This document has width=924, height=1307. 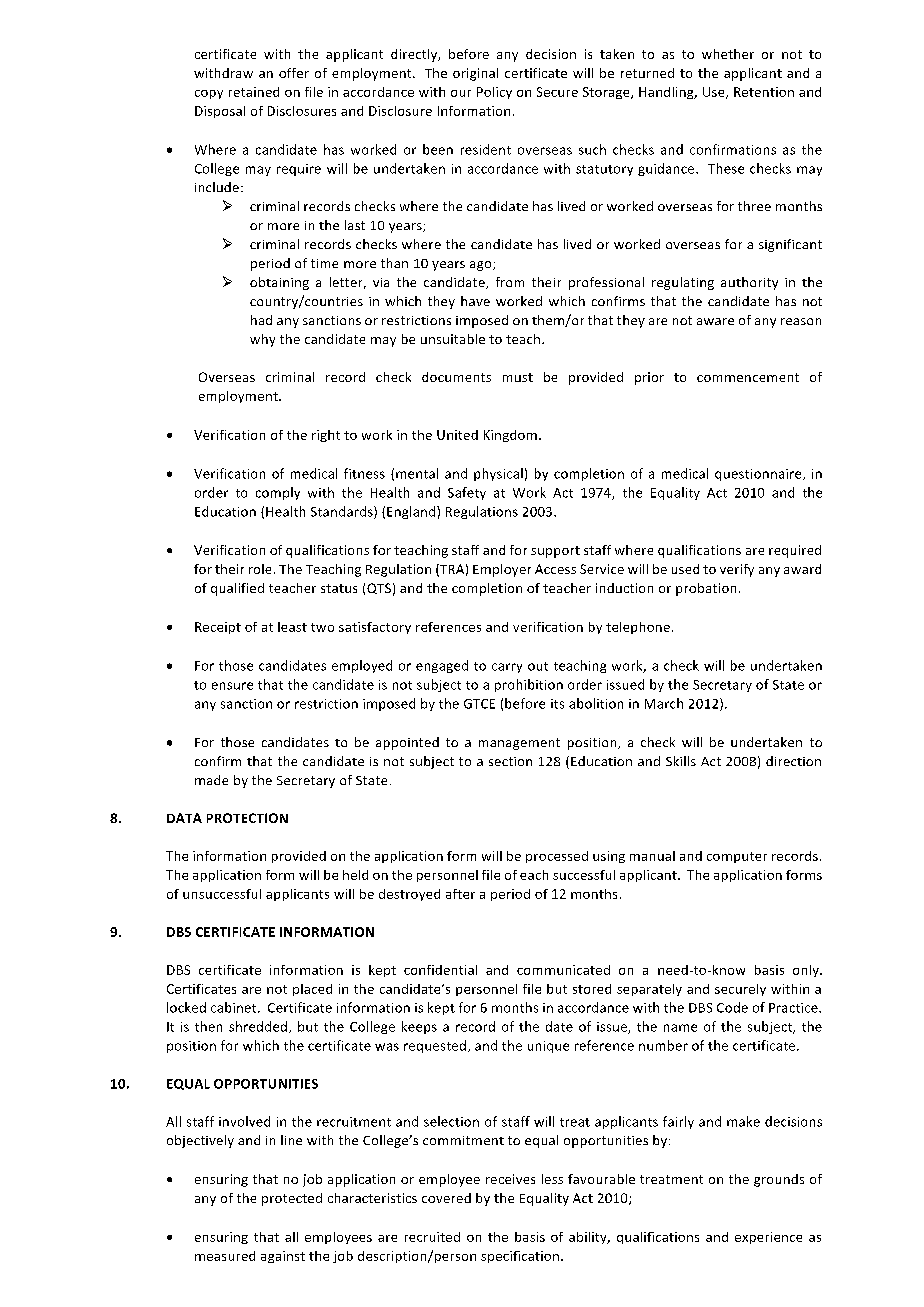 I want to click on probation, so click(x=706, y=589).
